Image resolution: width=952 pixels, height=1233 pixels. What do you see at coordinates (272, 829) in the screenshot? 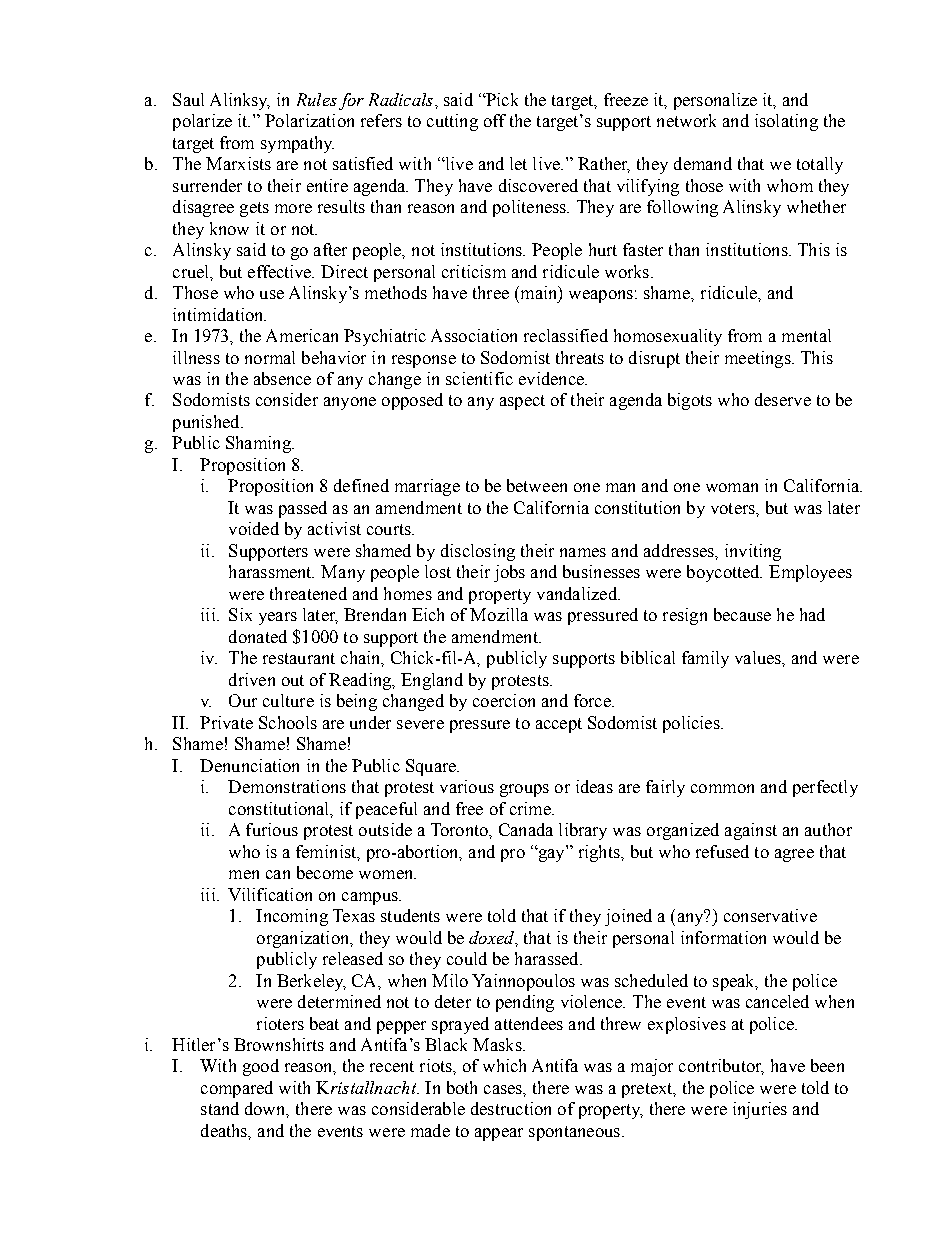
I see `furious` at bounding box center [272, 829].
